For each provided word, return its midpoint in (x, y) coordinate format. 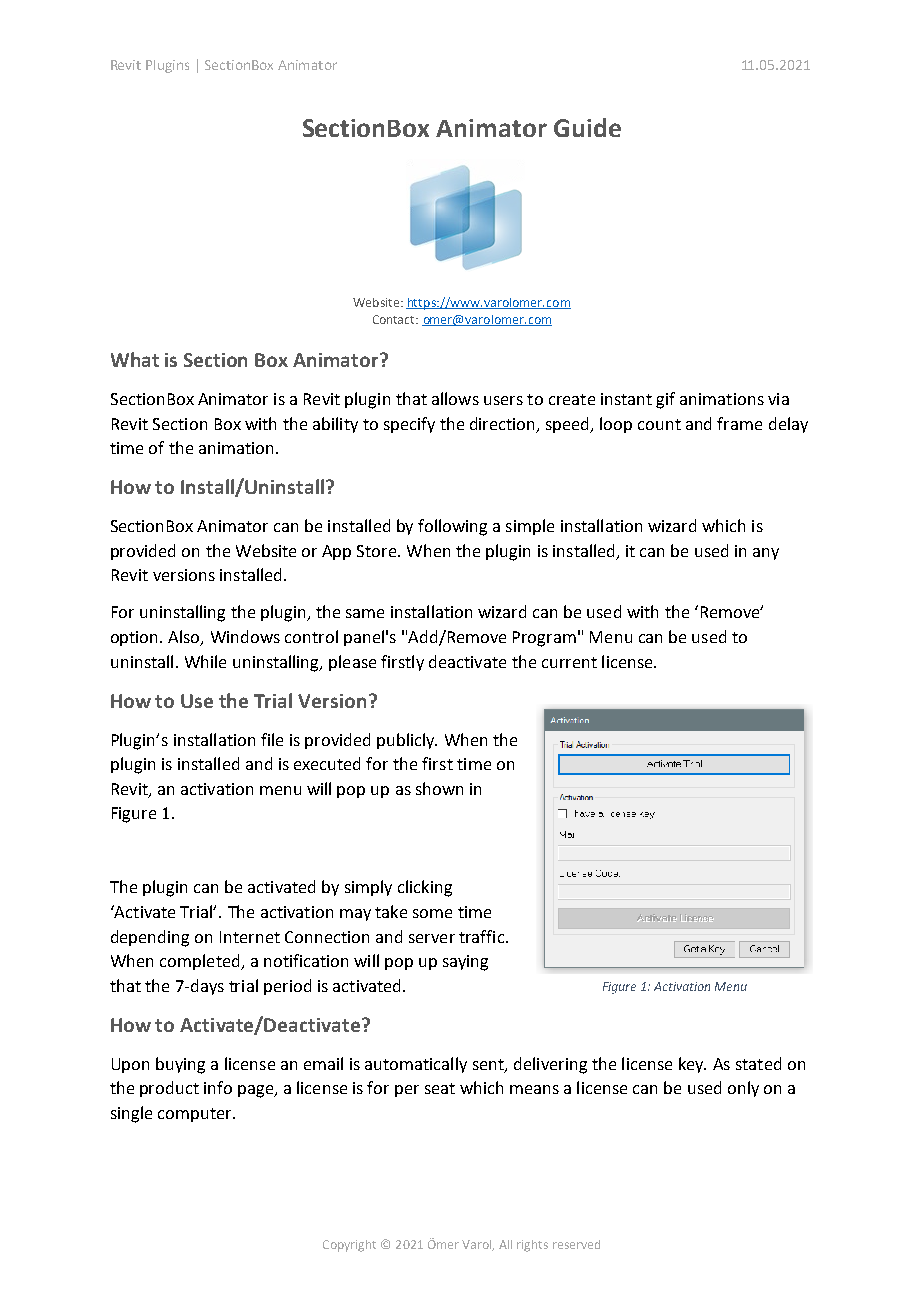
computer (196, 1115)
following (452, 527)
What (135, 359)
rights (532, 1246)
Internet (250, 937)
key (692, 1065)
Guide (587, 127)
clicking (425, 888)
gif (665, 400)
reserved (576, 1244)
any (766, 554)
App (336, 552)
